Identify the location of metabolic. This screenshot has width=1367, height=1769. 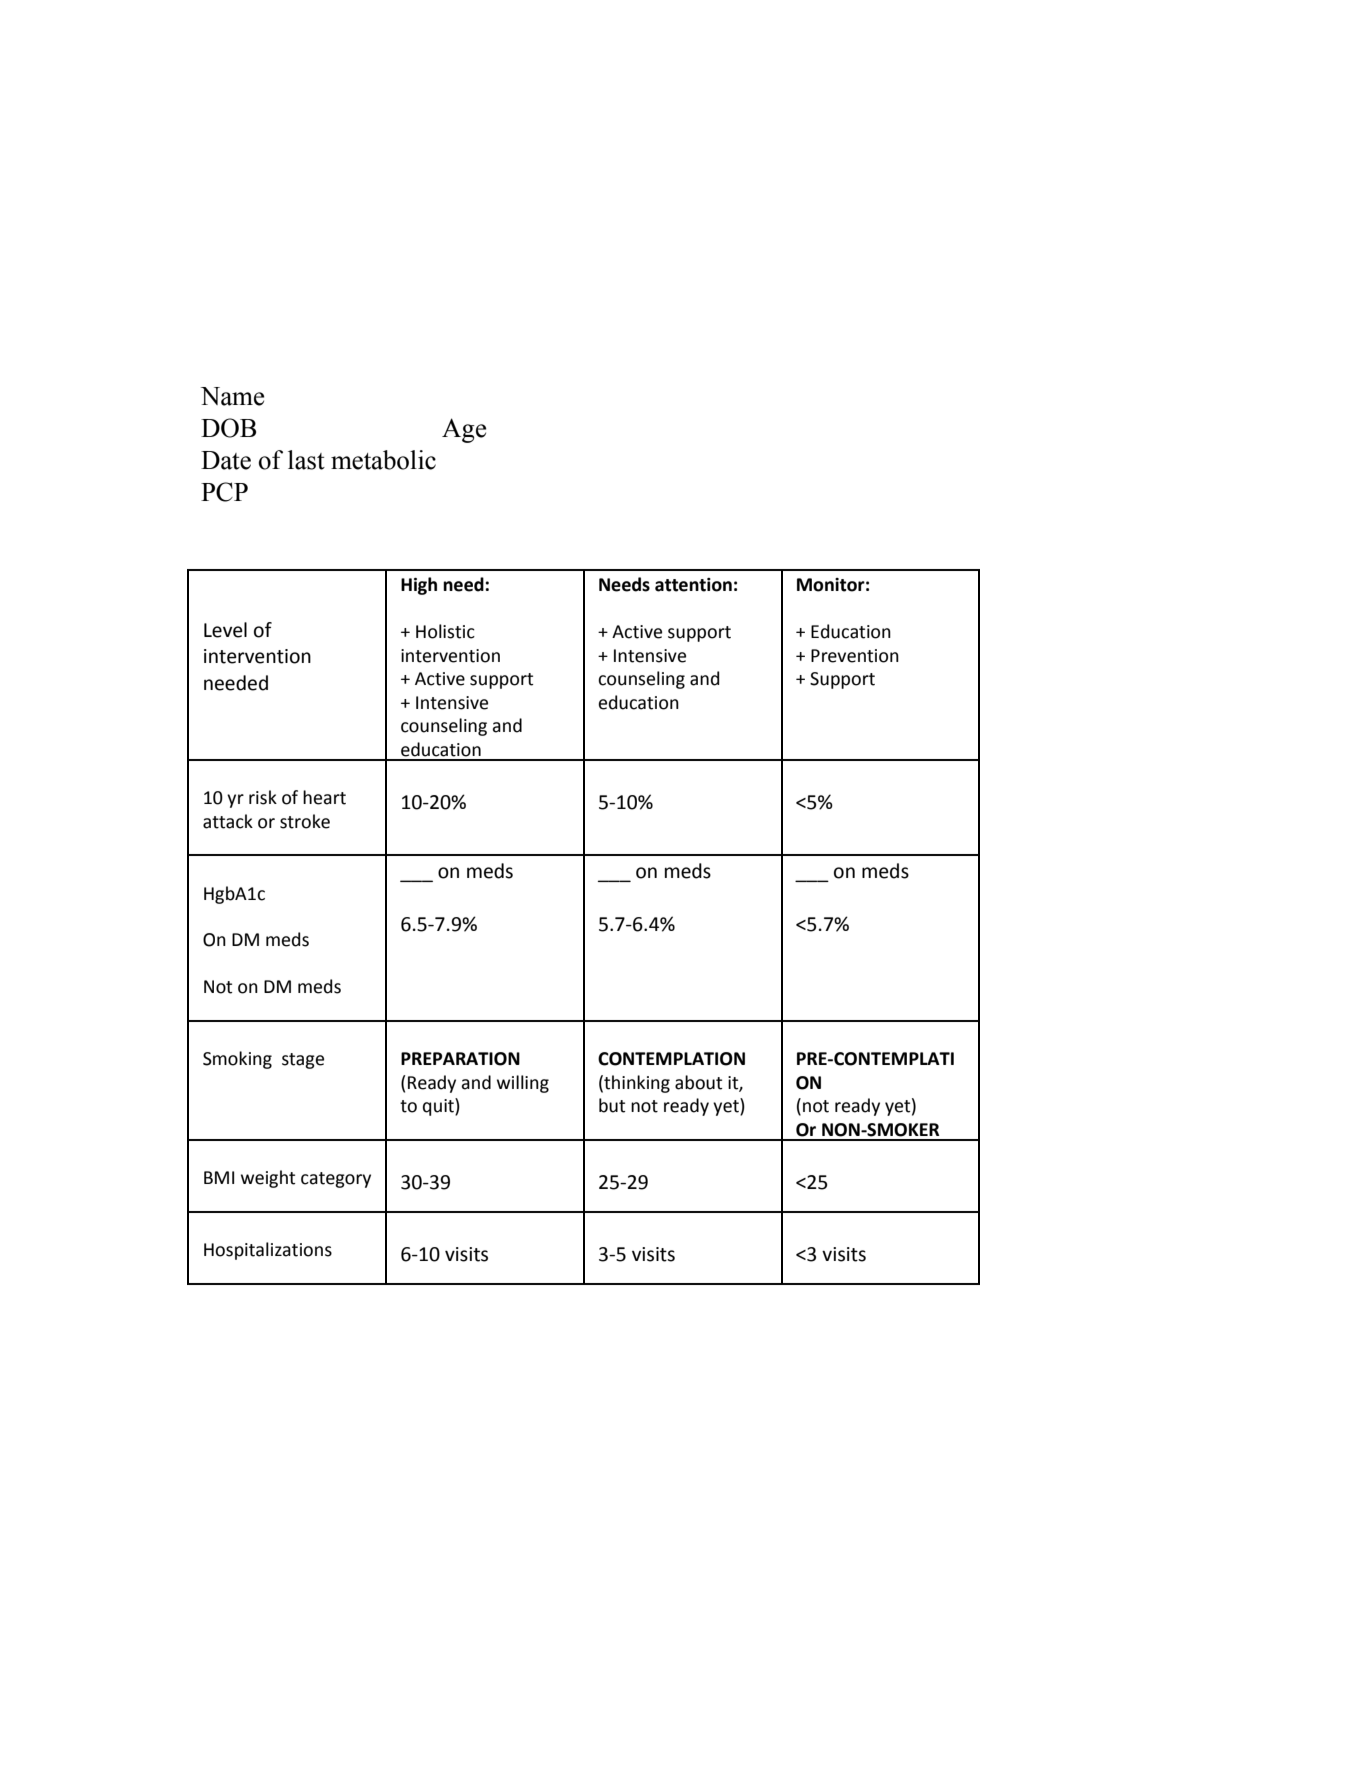
(383, 460).
